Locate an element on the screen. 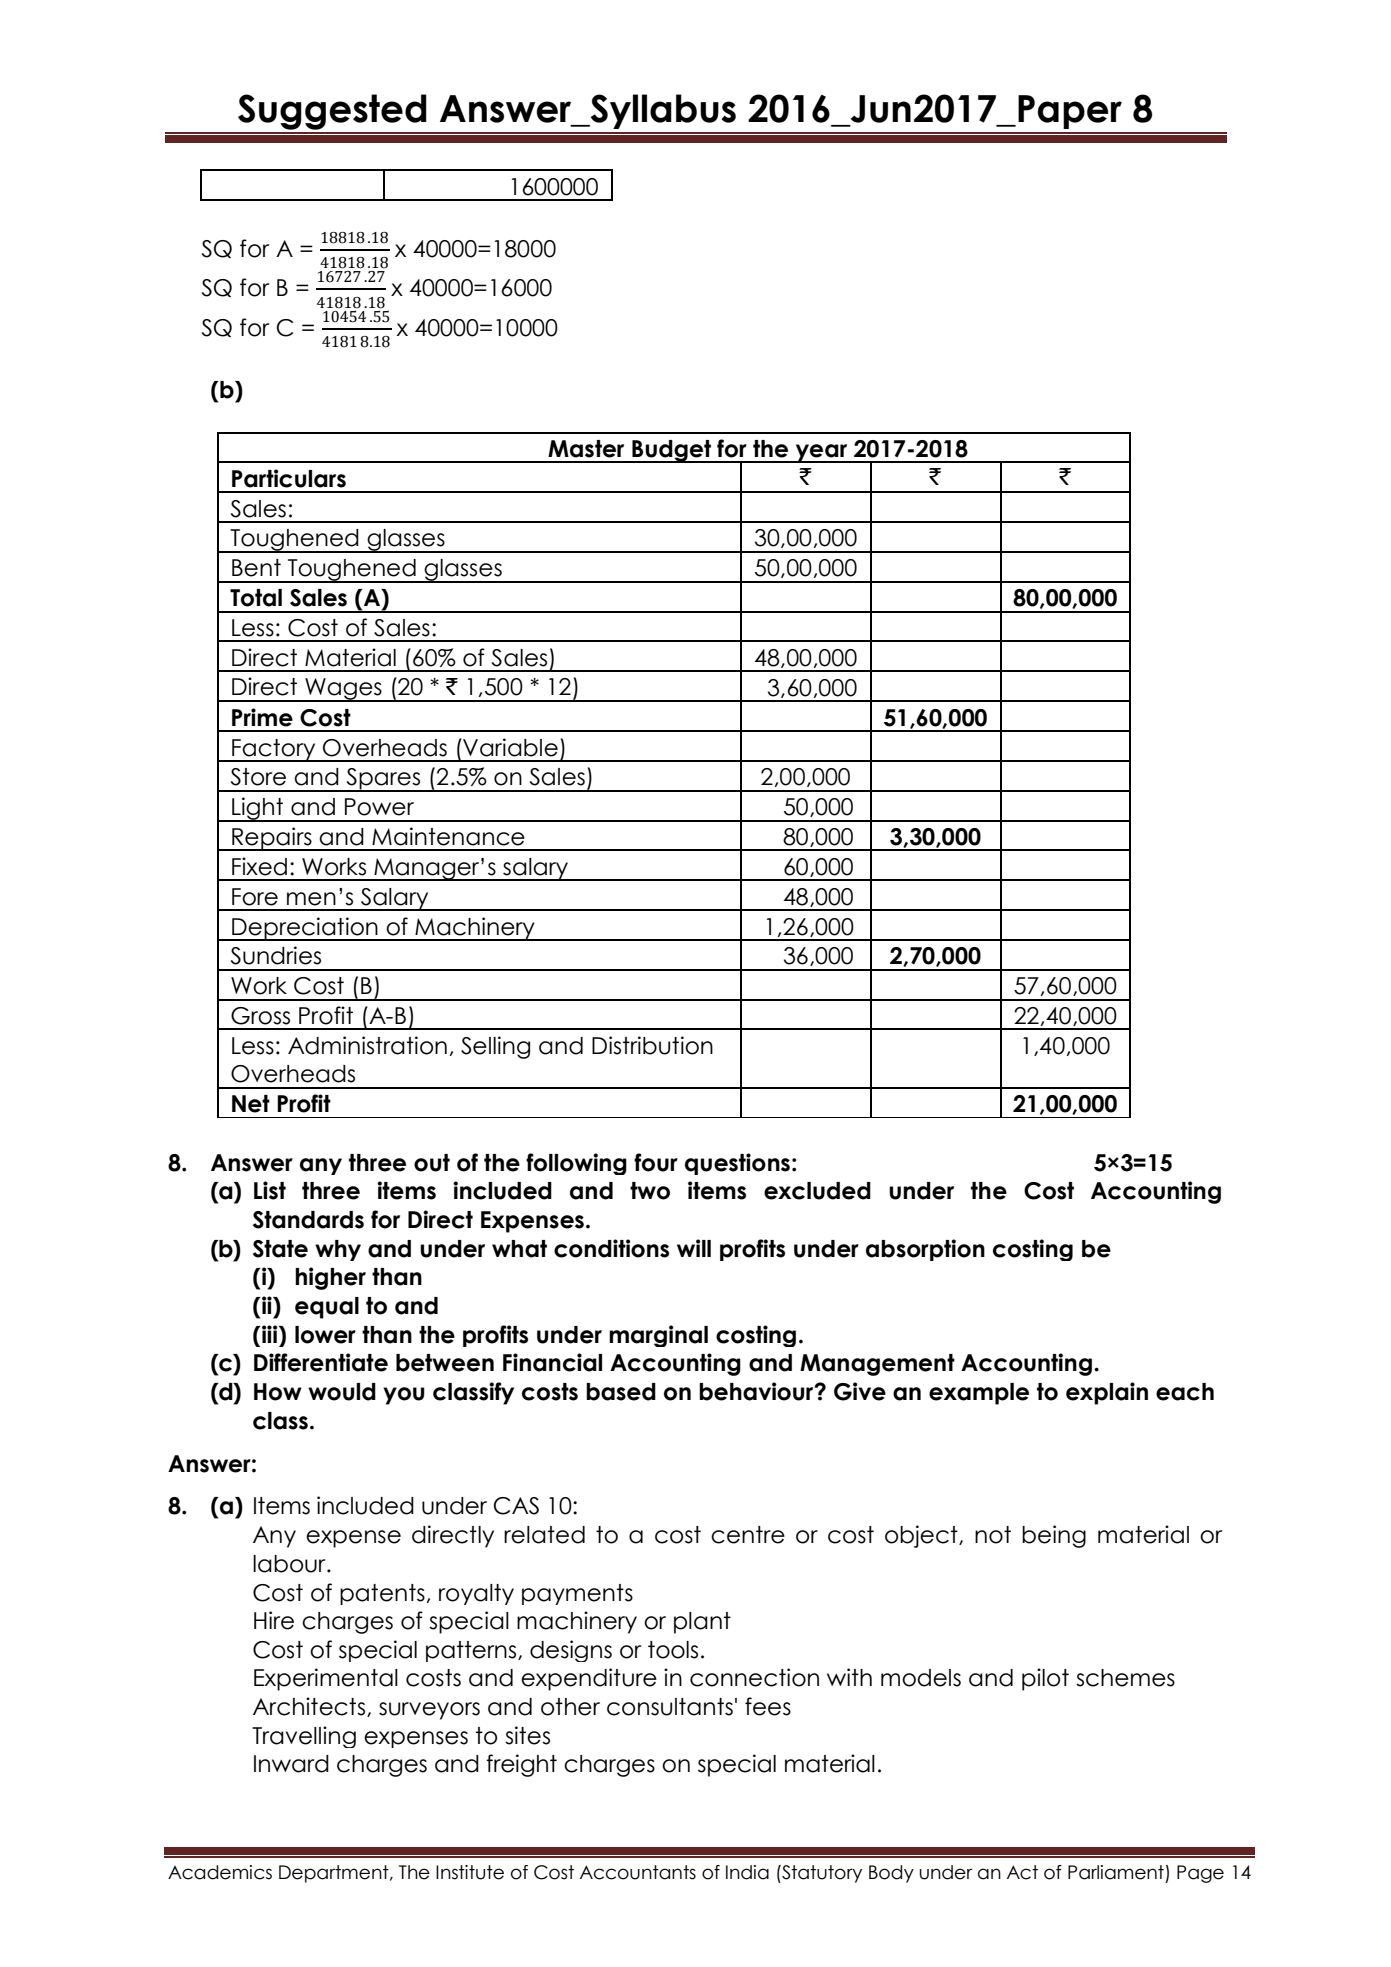 The width and height of the screenshot is (1391, 1967). being is located at coordinates (1054, 1536).
